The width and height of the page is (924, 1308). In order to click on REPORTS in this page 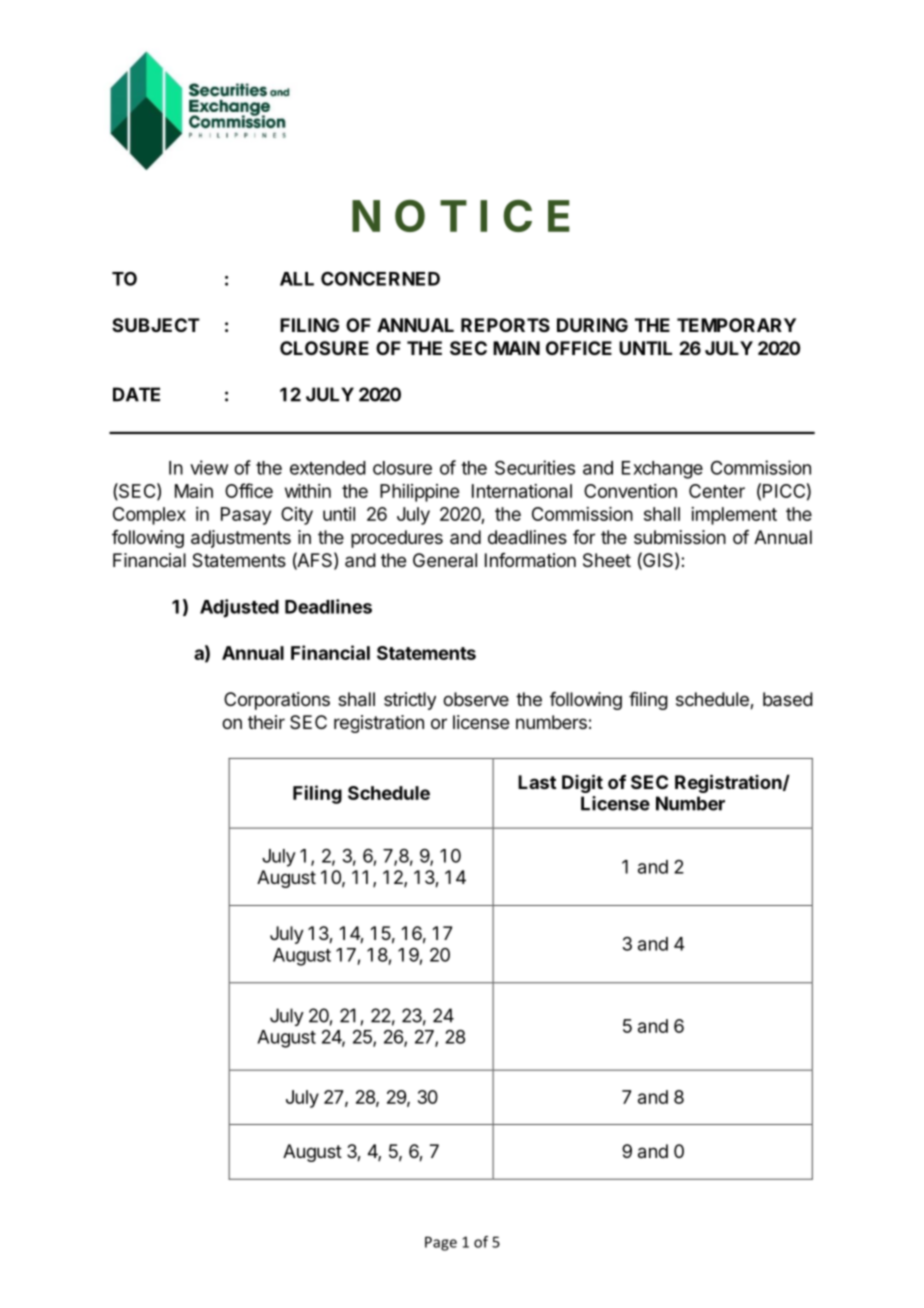, I will do `click(505, 325)`.
